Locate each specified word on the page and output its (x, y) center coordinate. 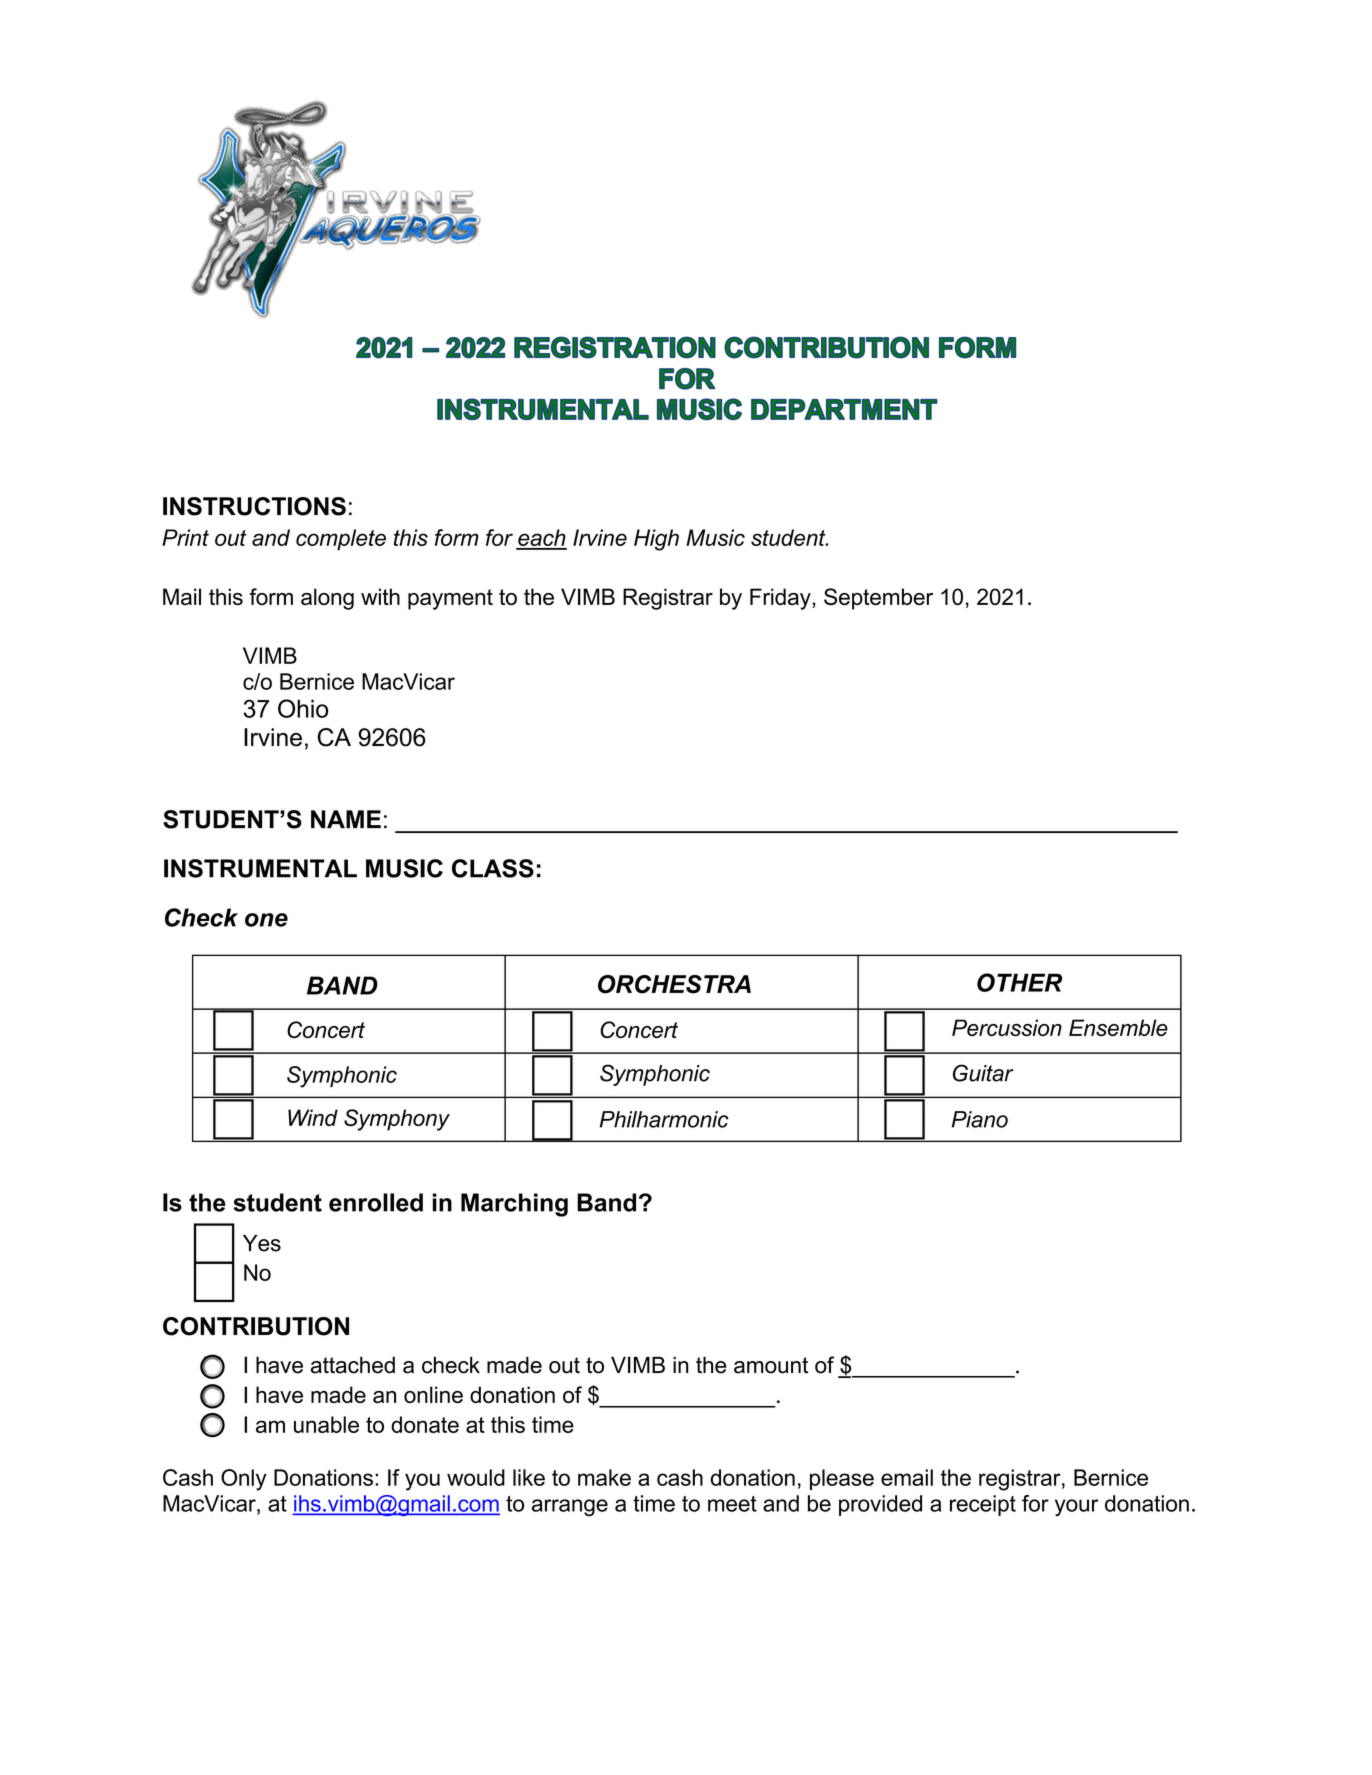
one (266, 920)
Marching (514, 1205)
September (878, 599)
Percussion (1007, 1027)
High (656, 540)
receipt (983, 1505)
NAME (346, 819)
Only (244, 1480)
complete (341, 540)
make (604, 1477)
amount (771, 1365)
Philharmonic (664, 1119)
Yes (262, 1243)
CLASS (493, 868)
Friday (781, 599)
